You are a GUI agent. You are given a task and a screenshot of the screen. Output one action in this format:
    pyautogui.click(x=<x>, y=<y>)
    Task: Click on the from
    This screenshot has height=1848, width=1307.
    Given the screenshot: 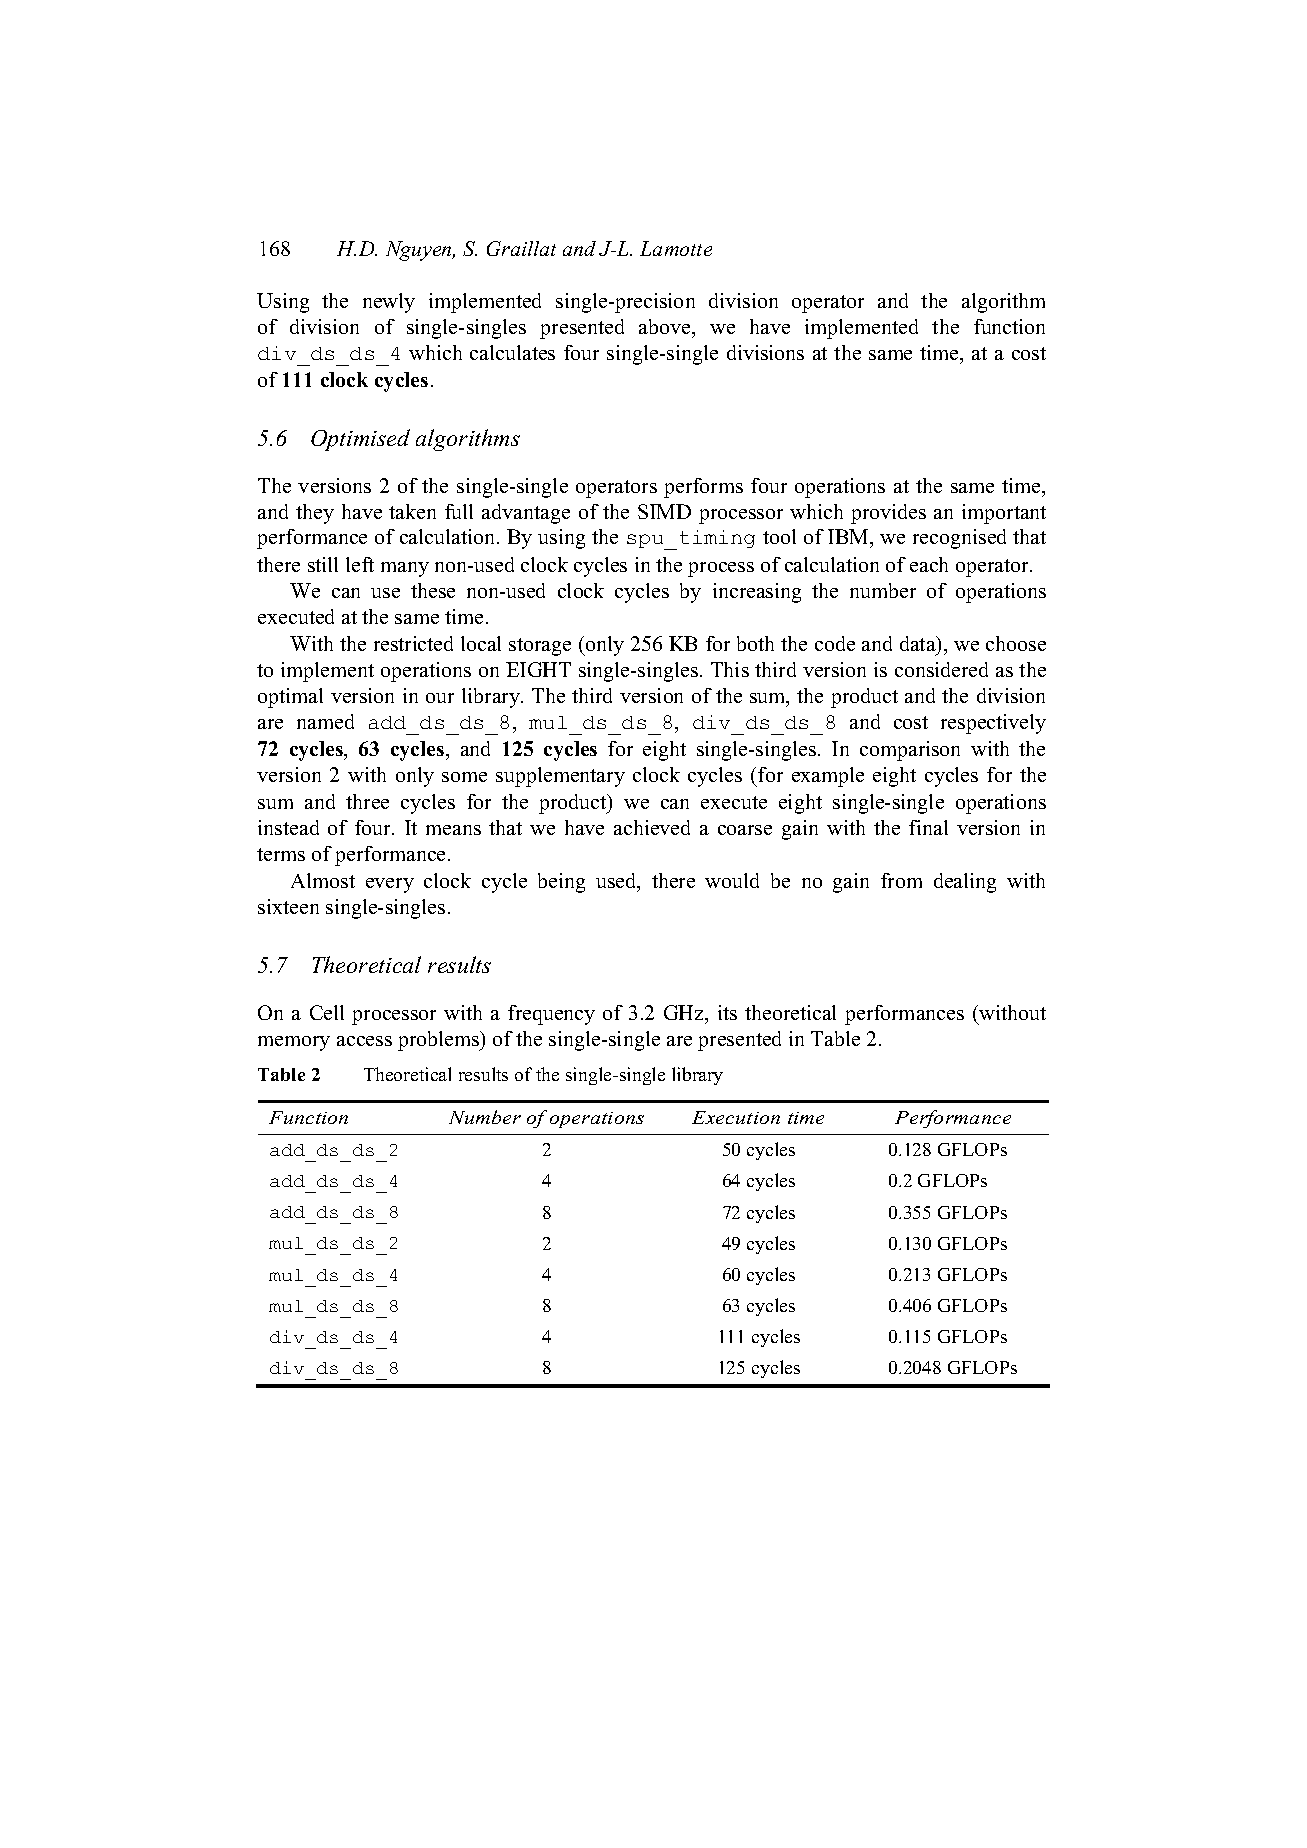 What is the action you would take?
    pyautogui.click(x=901, y=880)
